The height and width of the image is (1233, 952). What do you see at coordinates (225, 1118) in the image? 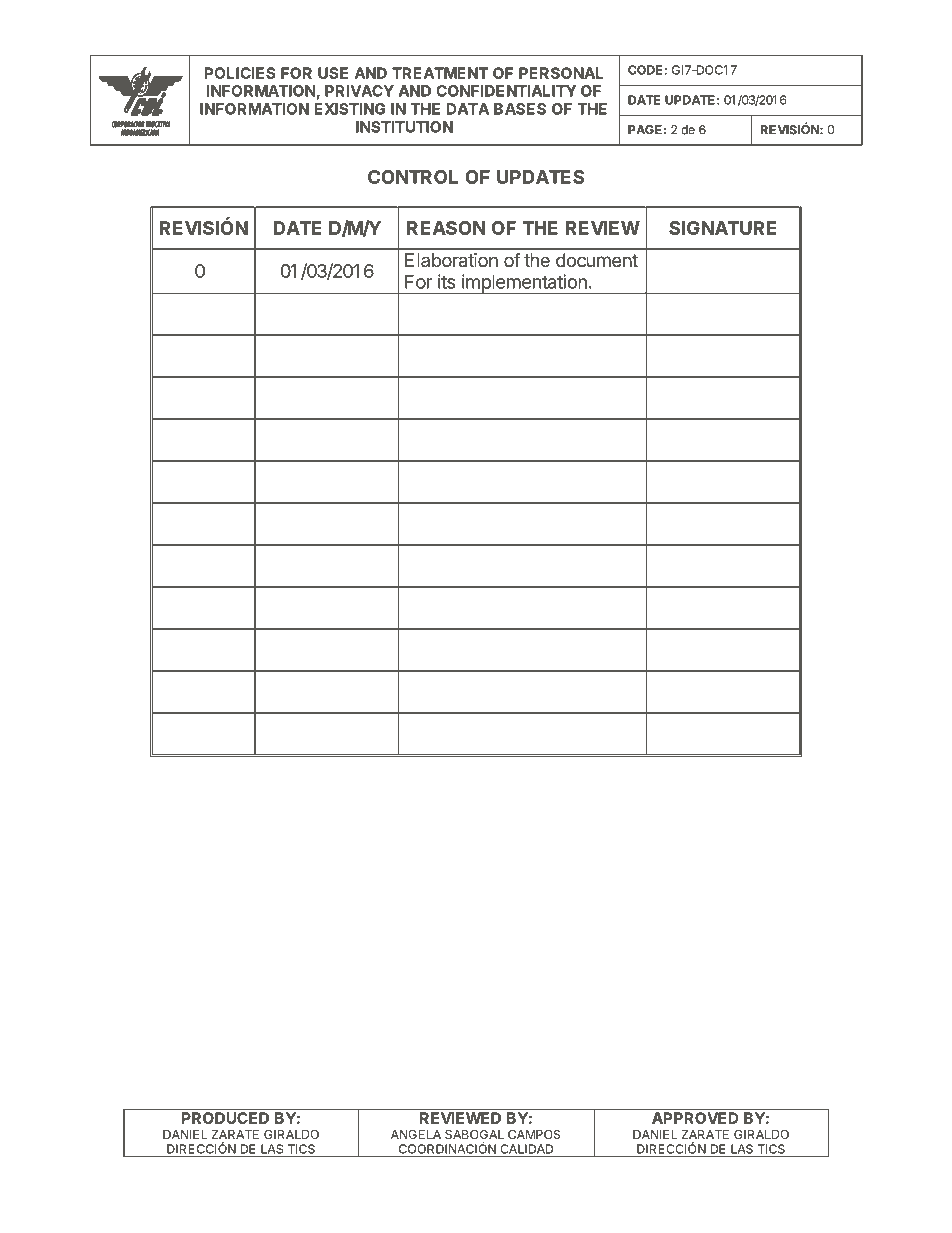
I see `PRODUCED` at bounding box center [225, 1118].
